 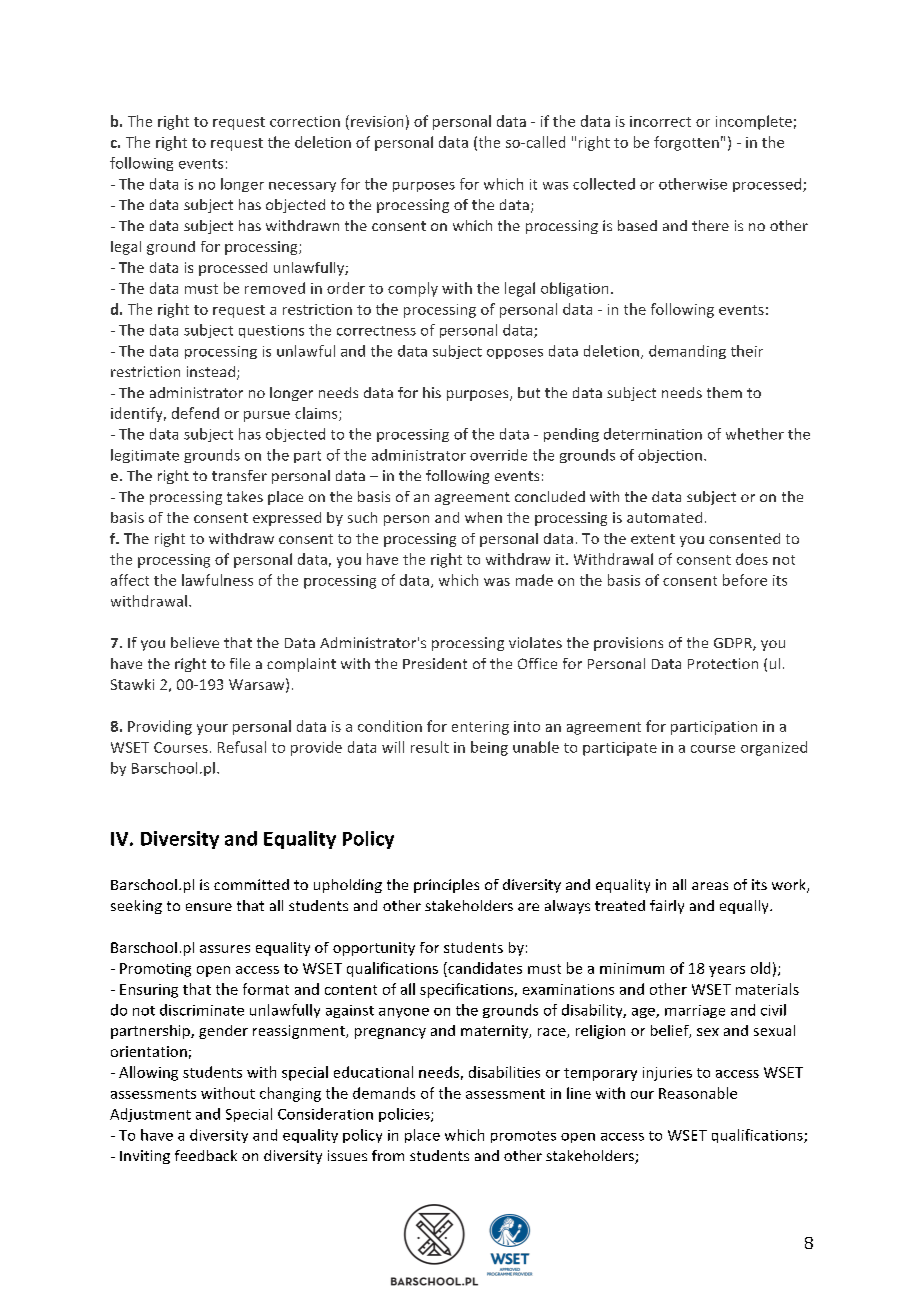 What do you see at coordinates (302, 187) in the document?
I see `necessary` at bounding box center [302, 187].
